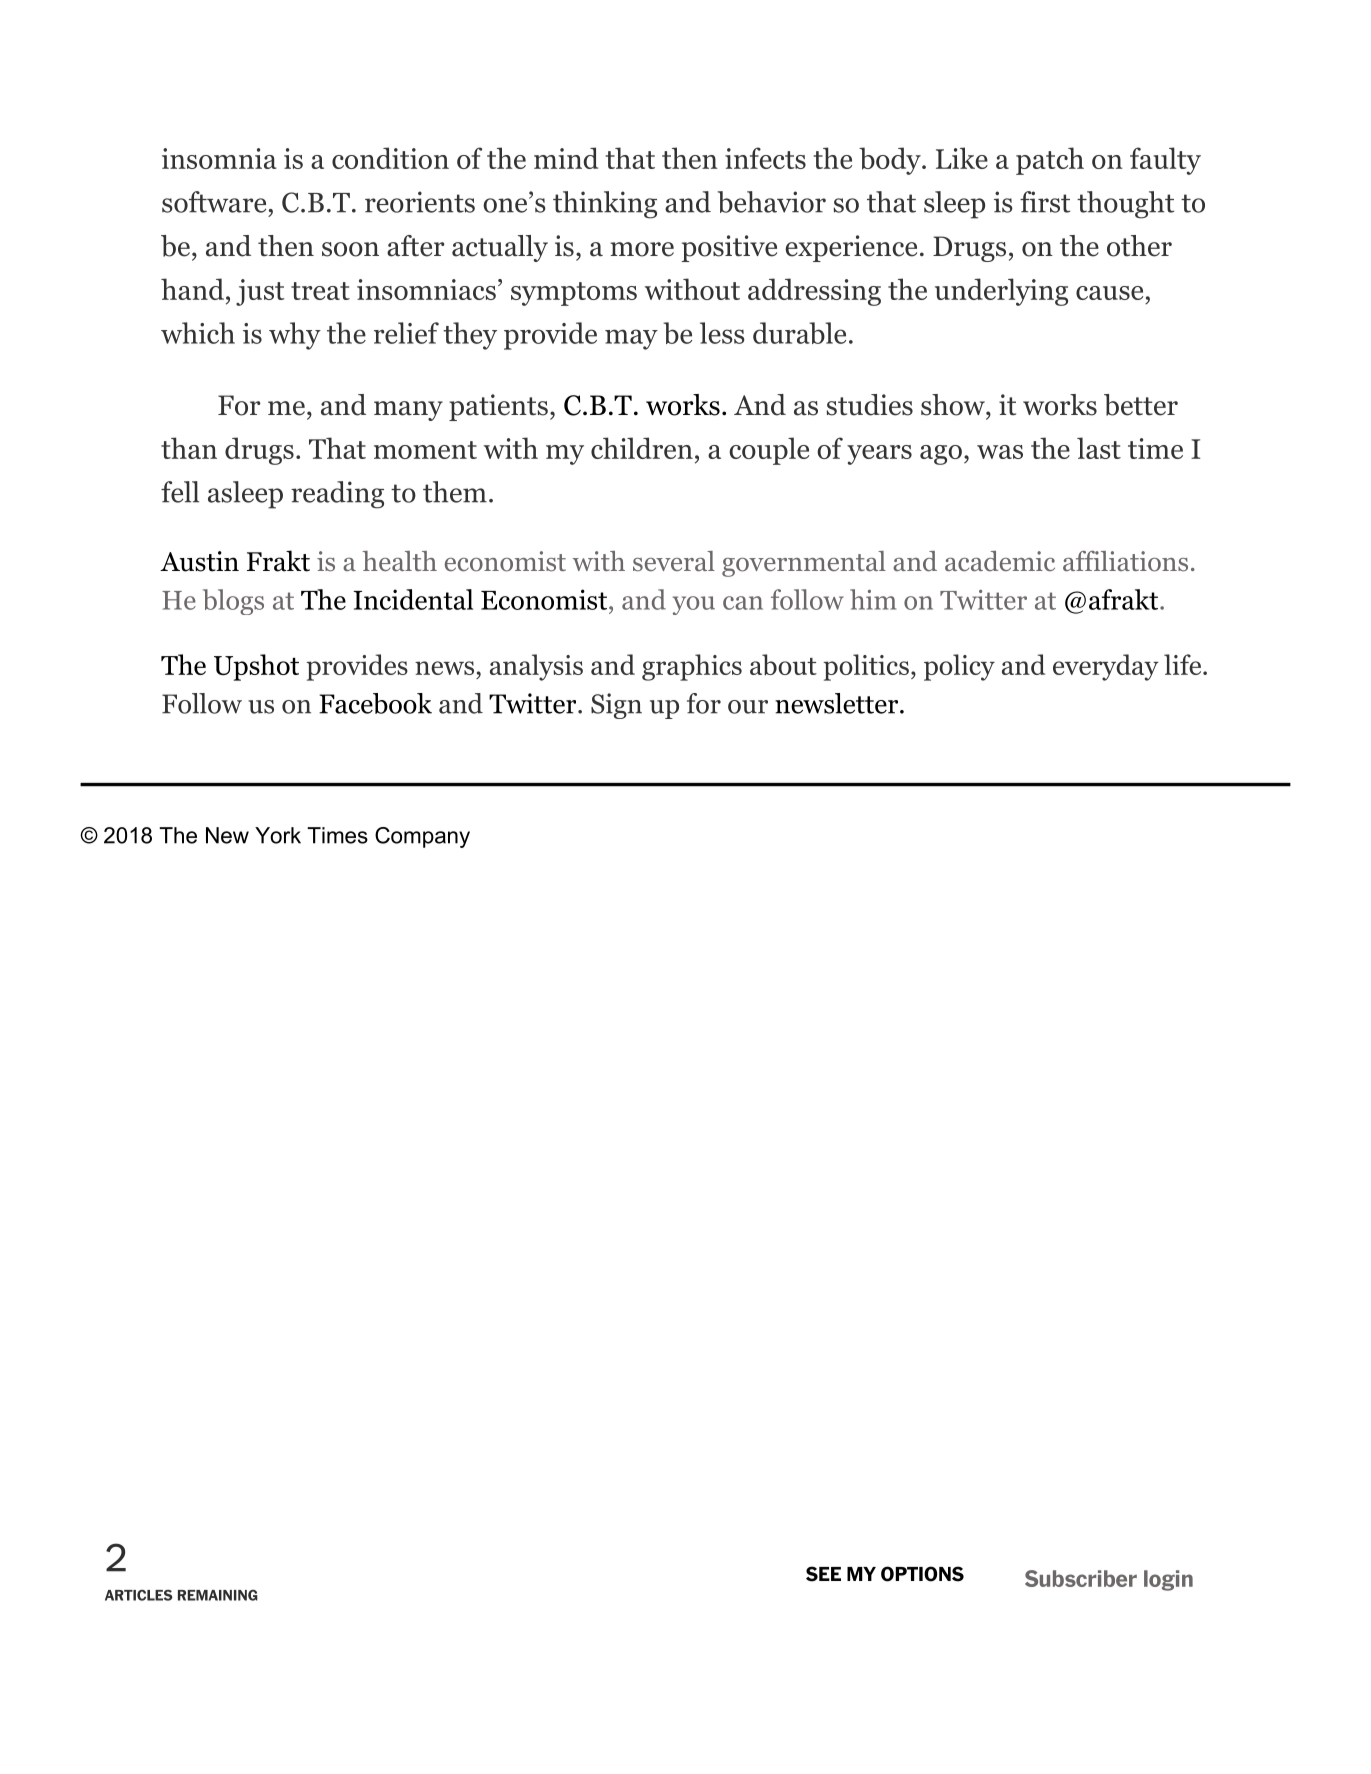 The height and width of the screenshot is (1774, 1371). What do you see at coordinates (1081, 1578) in the screenshot?
I see `Subscriber` at bounding box center [1081, 1578].
